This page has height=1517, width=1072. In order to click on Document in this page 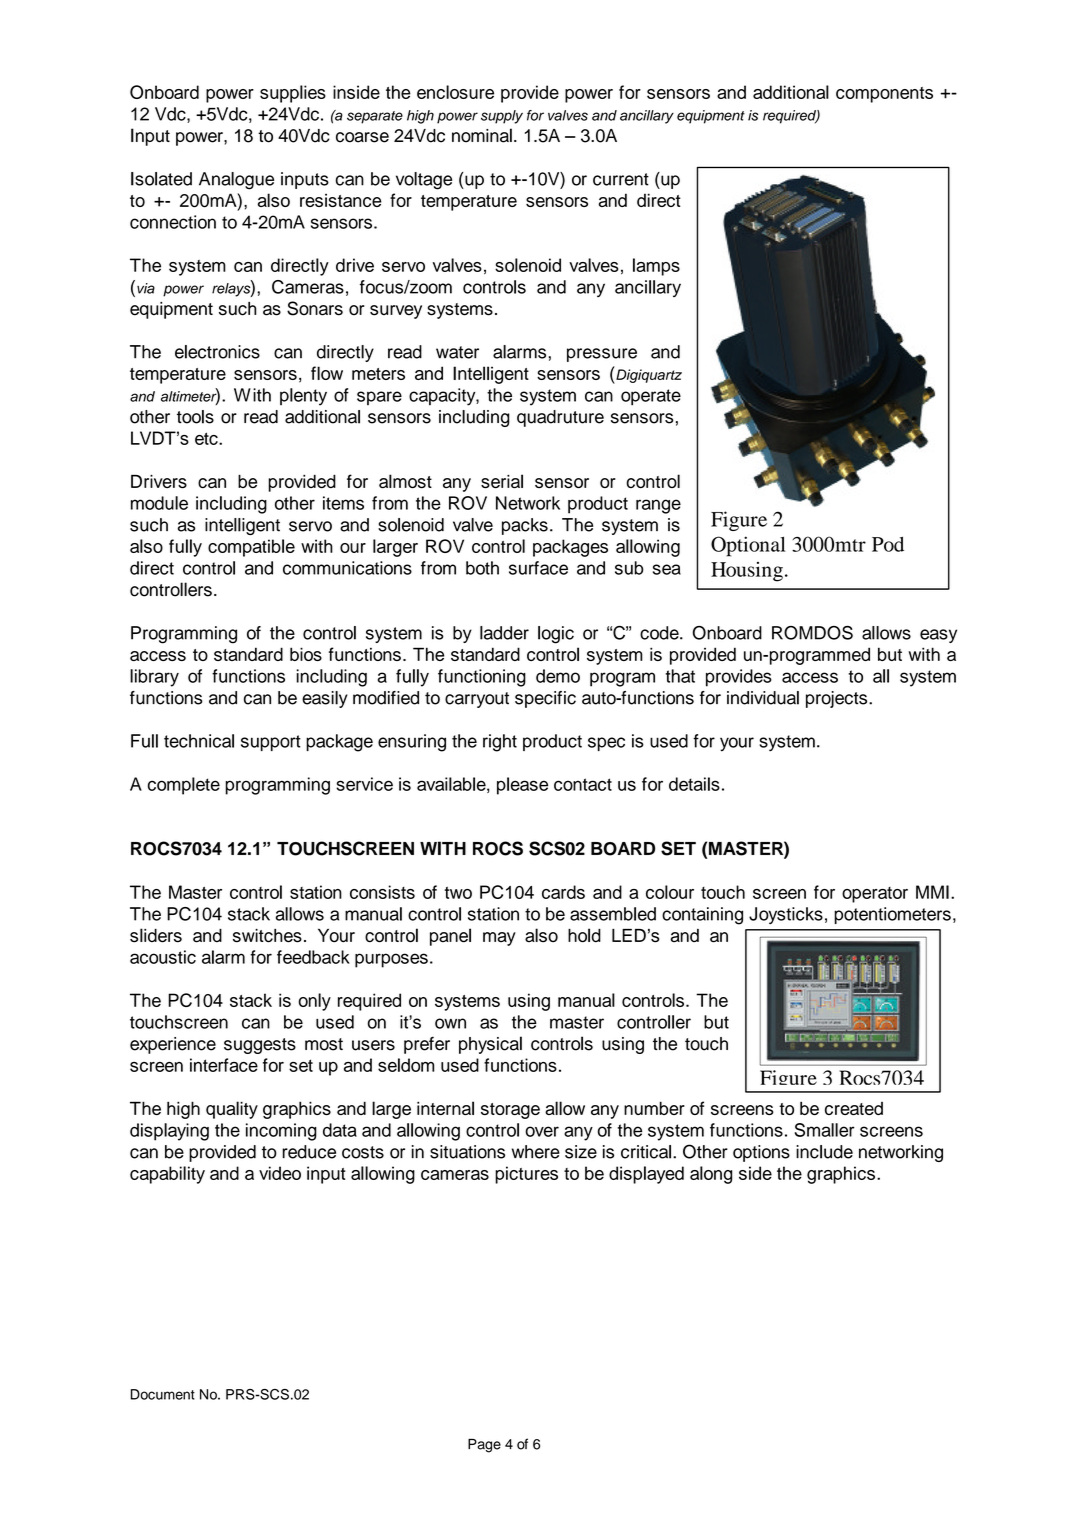, I will do `click(163, 1394)`.
